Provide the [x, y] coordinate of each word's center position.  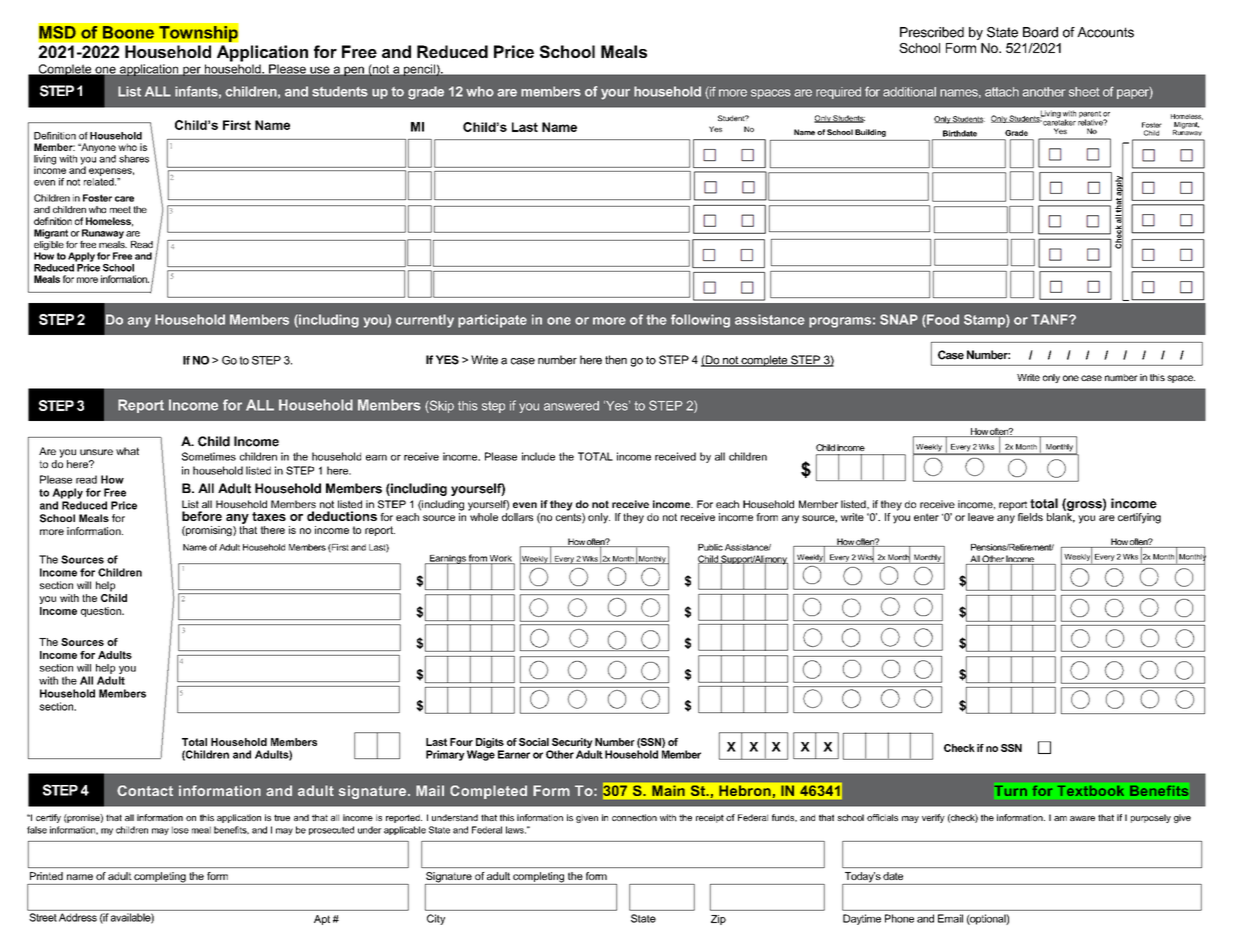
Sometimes [209, 456]
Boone [128, 32]
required [838, 93]
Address [78, 917]
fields [1030, 517]
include [538, 456]
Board [1040, 32]
